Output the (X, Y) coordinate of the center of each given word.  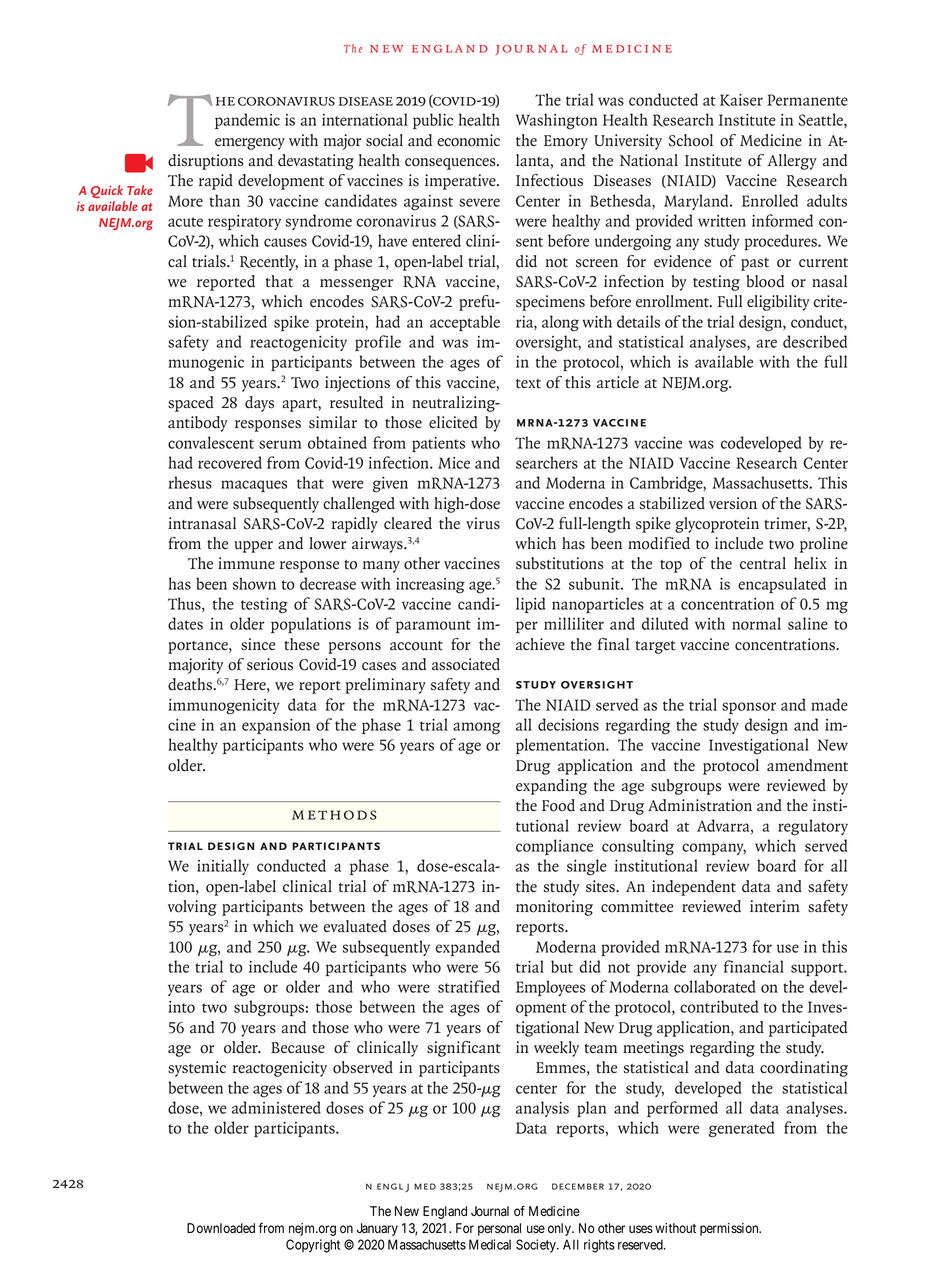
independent (694, 888)
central (763, 563)
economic (468, 140)
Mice (454, 463)
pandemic (247, 121)
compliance (554, 847)
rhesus (190, 482)
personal (499, 1229)
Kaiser (741, 100)
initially (223, 867)
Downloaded (221, 1228)
